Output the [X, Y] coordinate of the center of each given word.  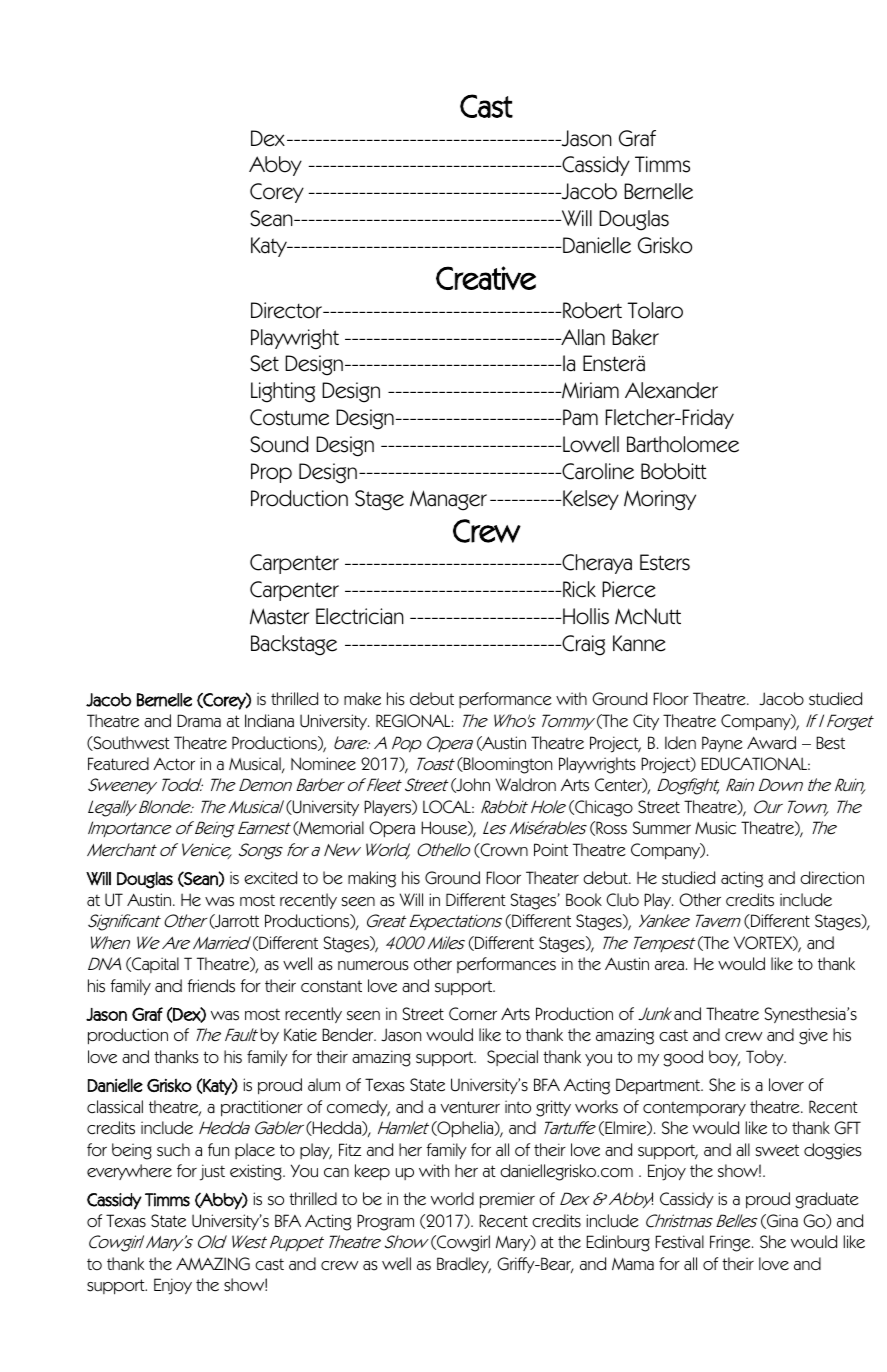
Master [279, 616]
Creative [486, 278]
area [669, 966]
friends [211, 986]
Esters [665, 562]
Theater [552, 878]
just [212, 1172]
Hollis [585, 616]
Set [264, 363]
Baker [635, 337]
